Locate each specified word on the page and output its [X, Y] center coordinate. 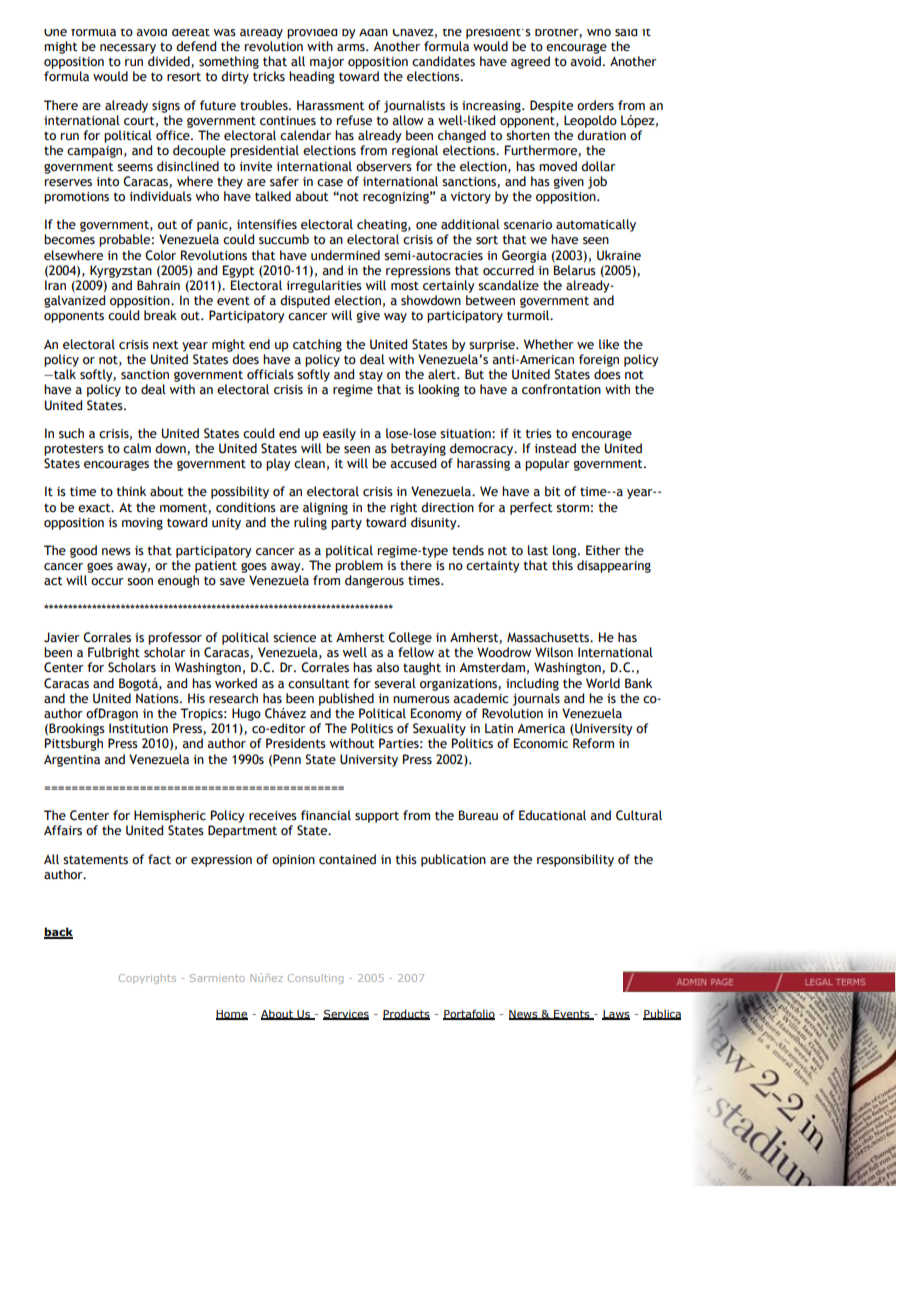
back [58, 933]
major [327, 63]
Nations [158, 698]
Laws [616, 1015]
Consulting [315, 979]
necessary [128, 49]
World [603, 683]
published [346, 699]
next [166, 345]
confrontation [561, 389]
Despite [551, 106]
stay [371, 376]
